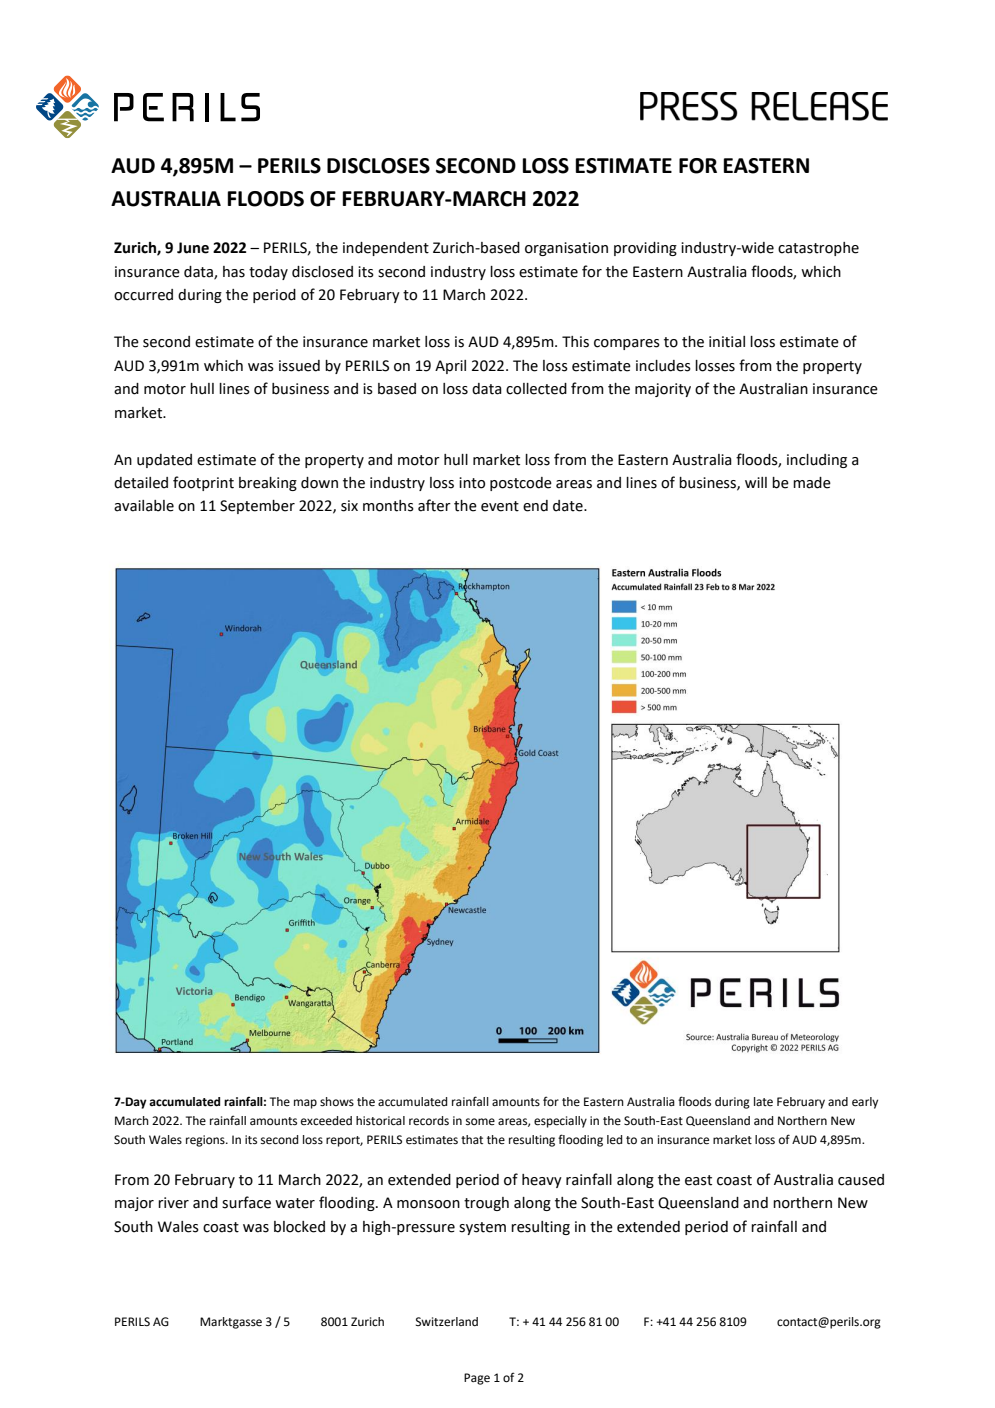 This document has height=1408, width=995. What do you see at coordinates (817, 461) in the document?
I see `including` at bounding box center [817, 461].
